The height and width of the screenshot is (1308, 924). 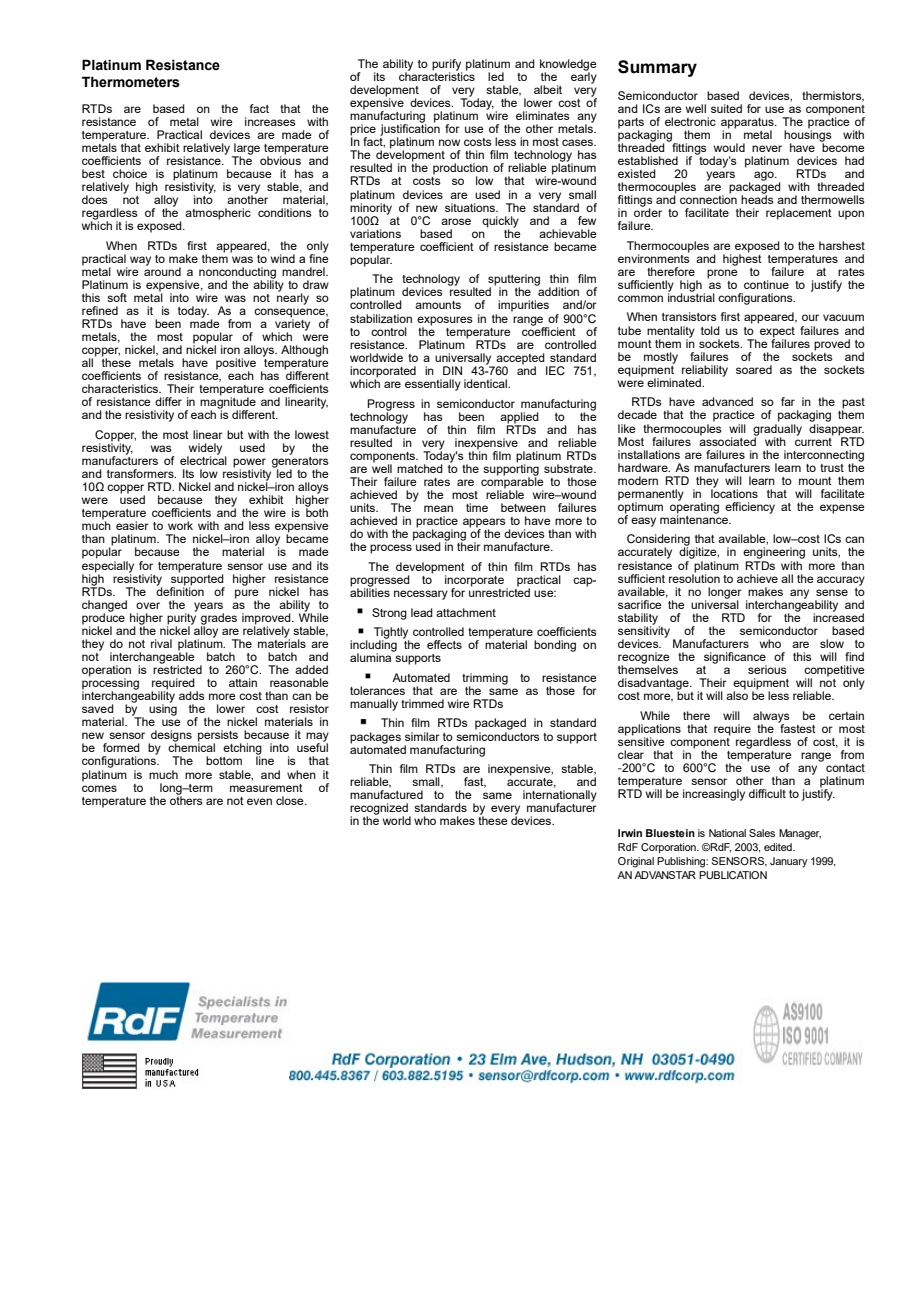 What do you see at coordinates (630, 833) in the screenshot?
I see `Irwin` at bounding box center [630, 833].
